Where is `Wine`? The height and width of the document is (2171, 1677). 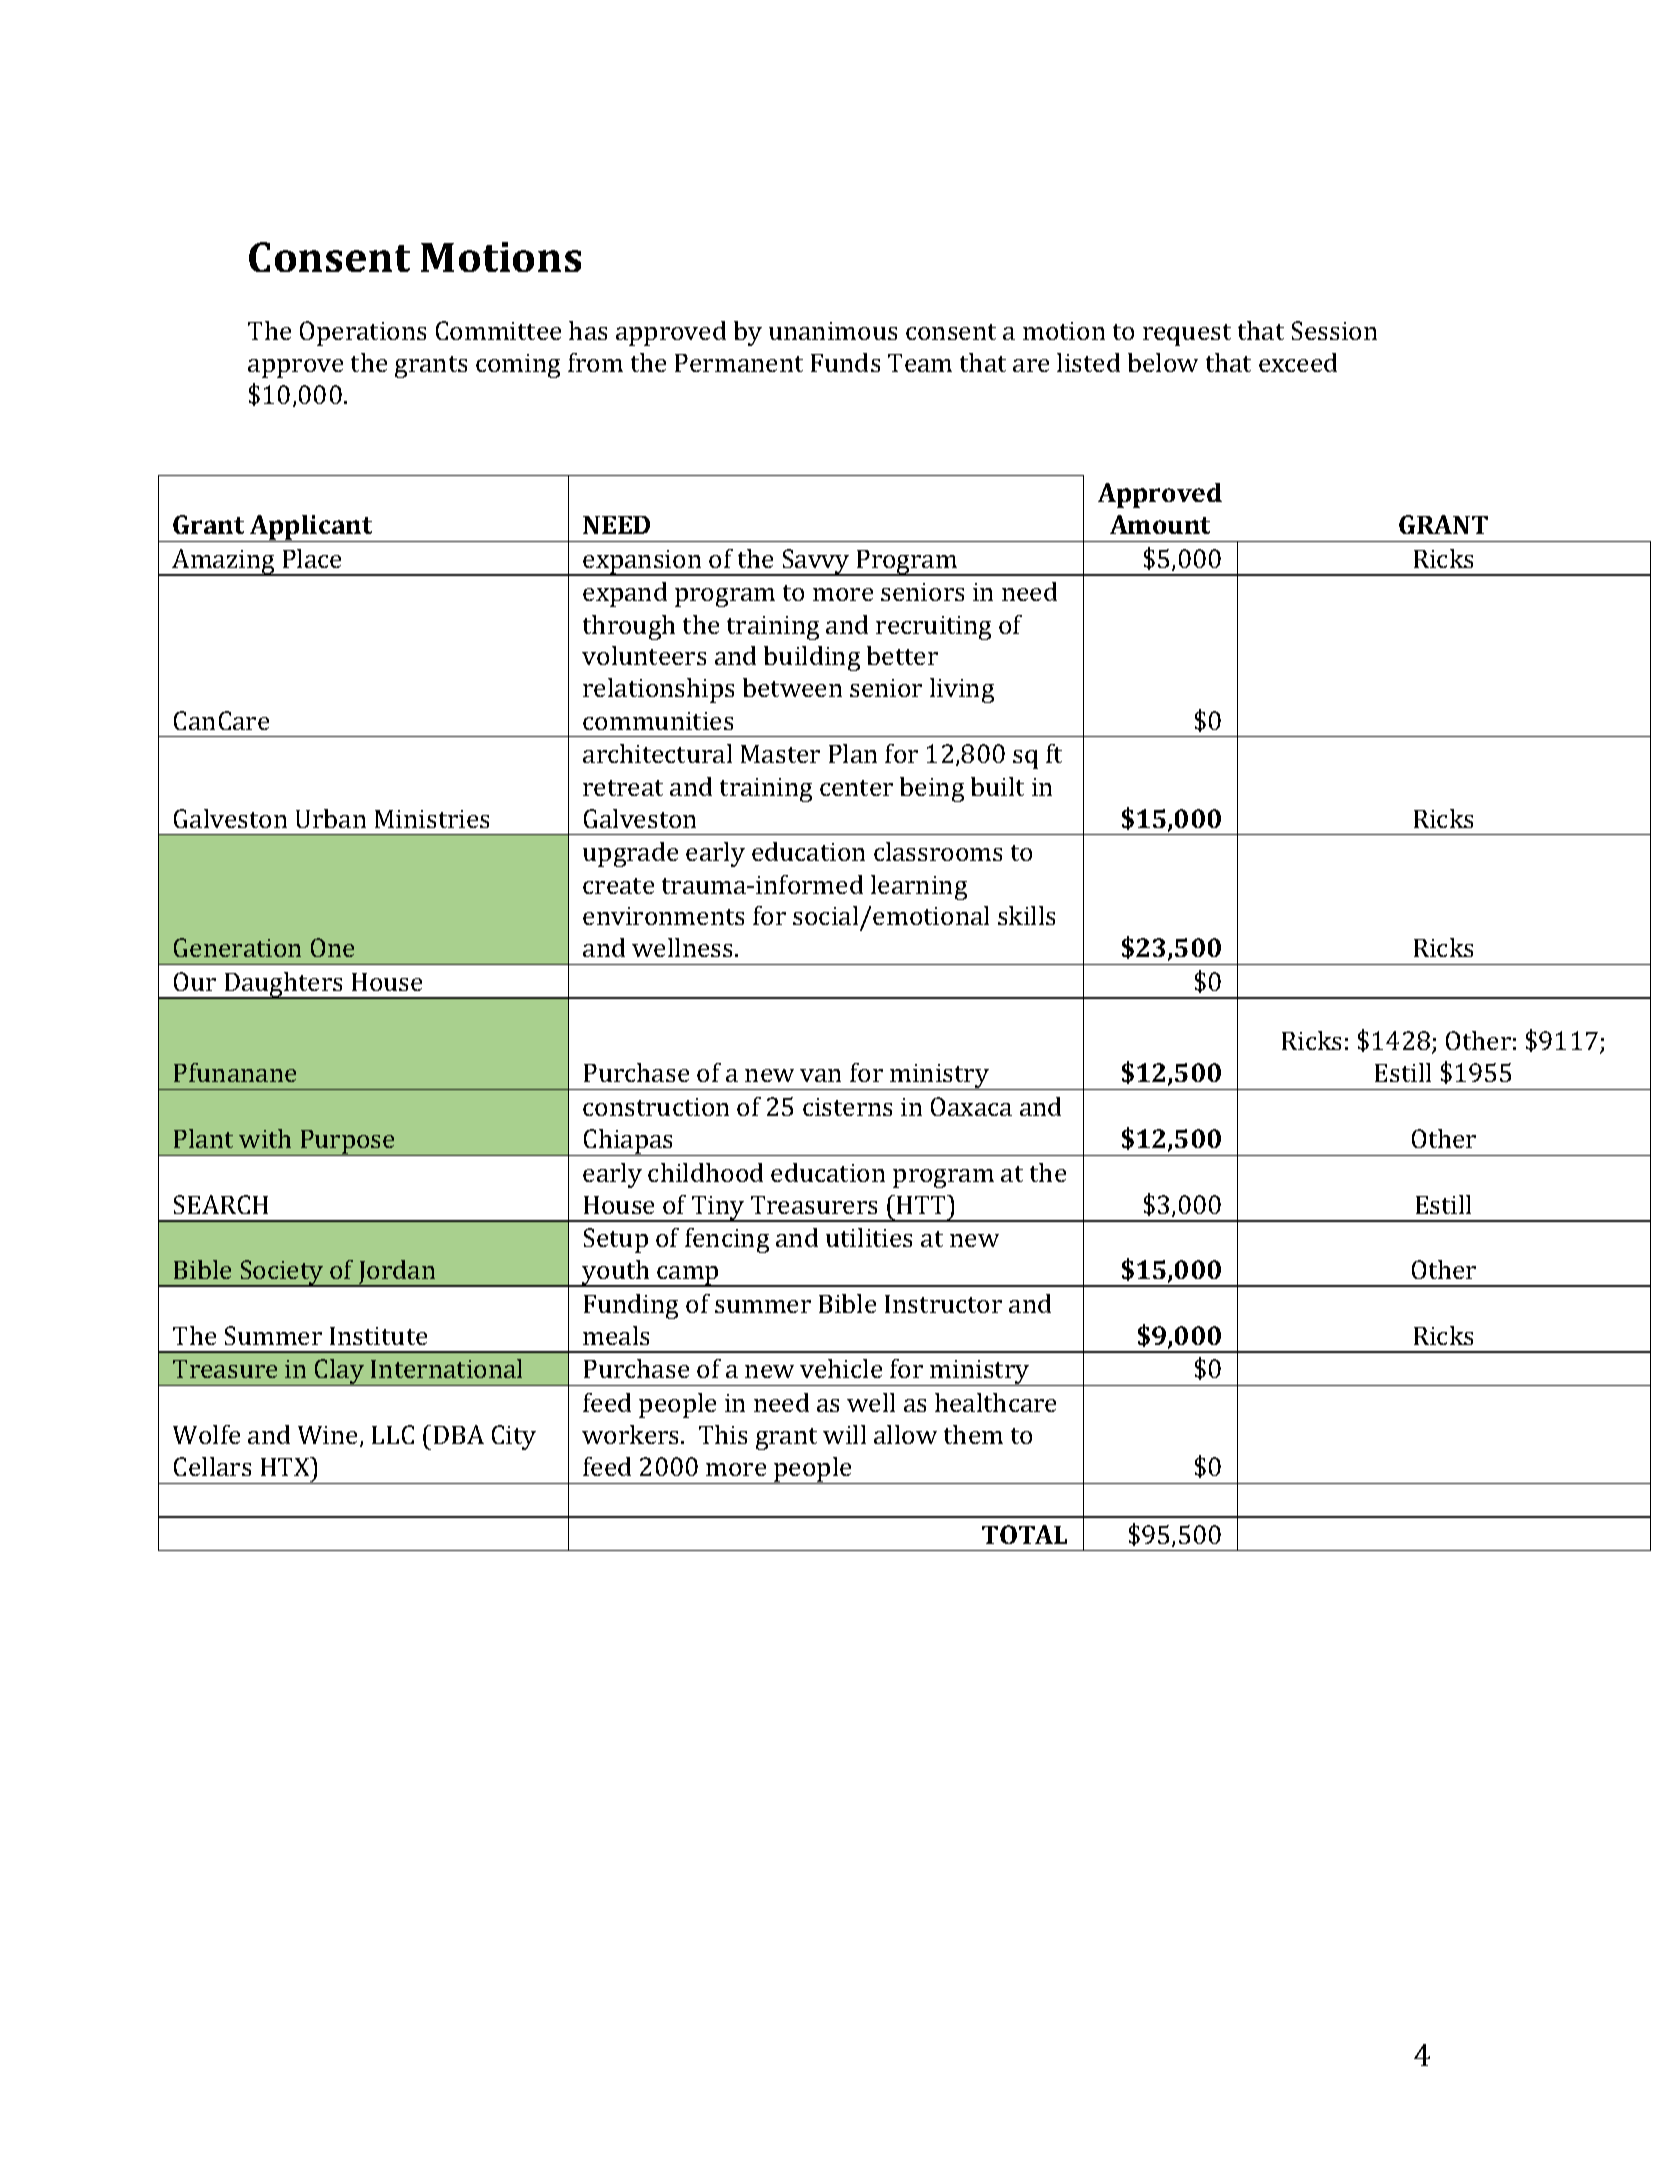 Wine is located at coordinates (329, 1436).
